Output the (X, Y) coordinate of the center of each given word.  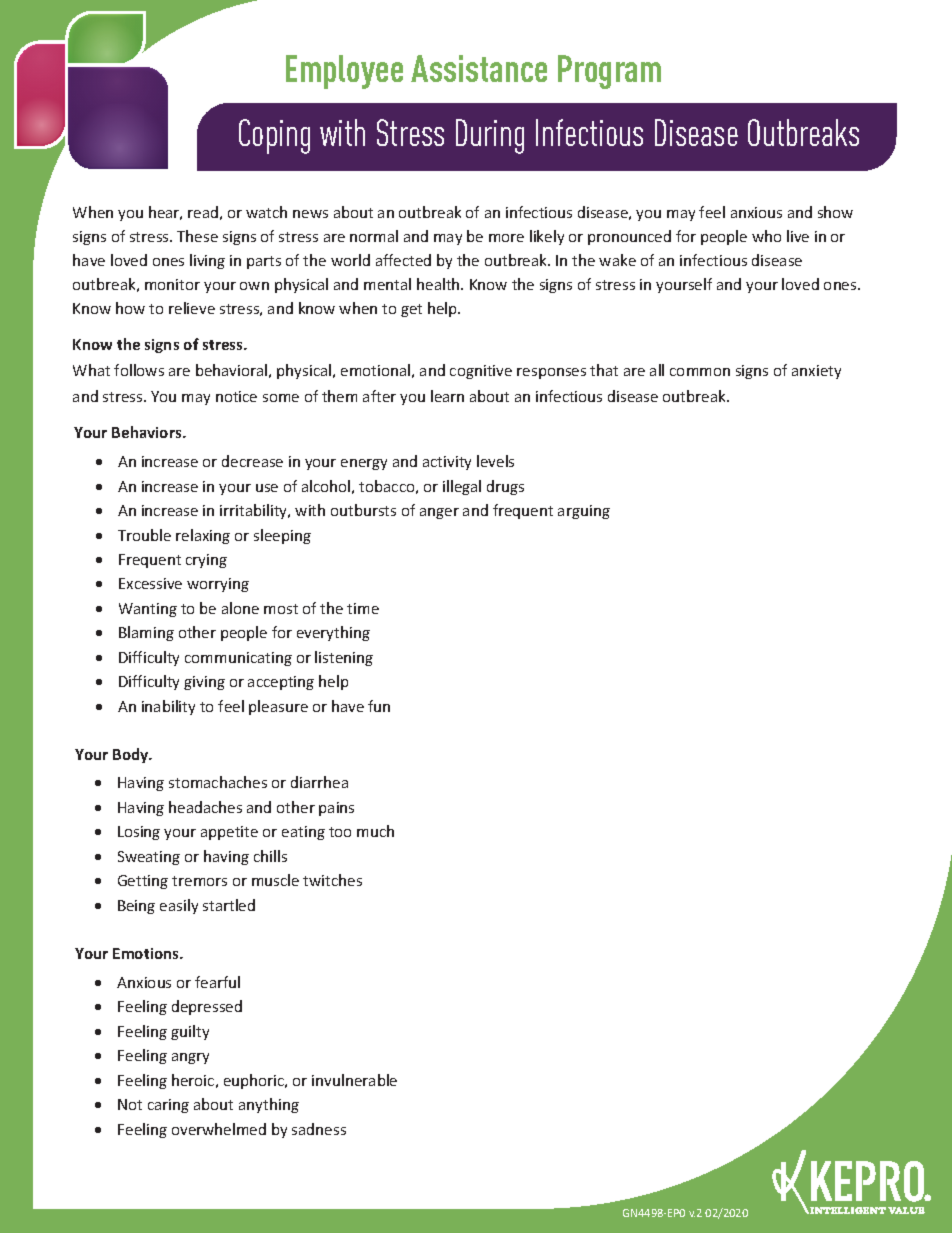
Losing (139, 833)
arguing (584, 512)
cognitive (481, 372)
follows (139, 370)
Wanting (148, 610)
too (340, 832)
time (363, 608)
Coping (274, 136)
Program (609, 72)
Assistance (479, 68)
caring (168, 1106)
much (375, 831)
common (700, 372)
